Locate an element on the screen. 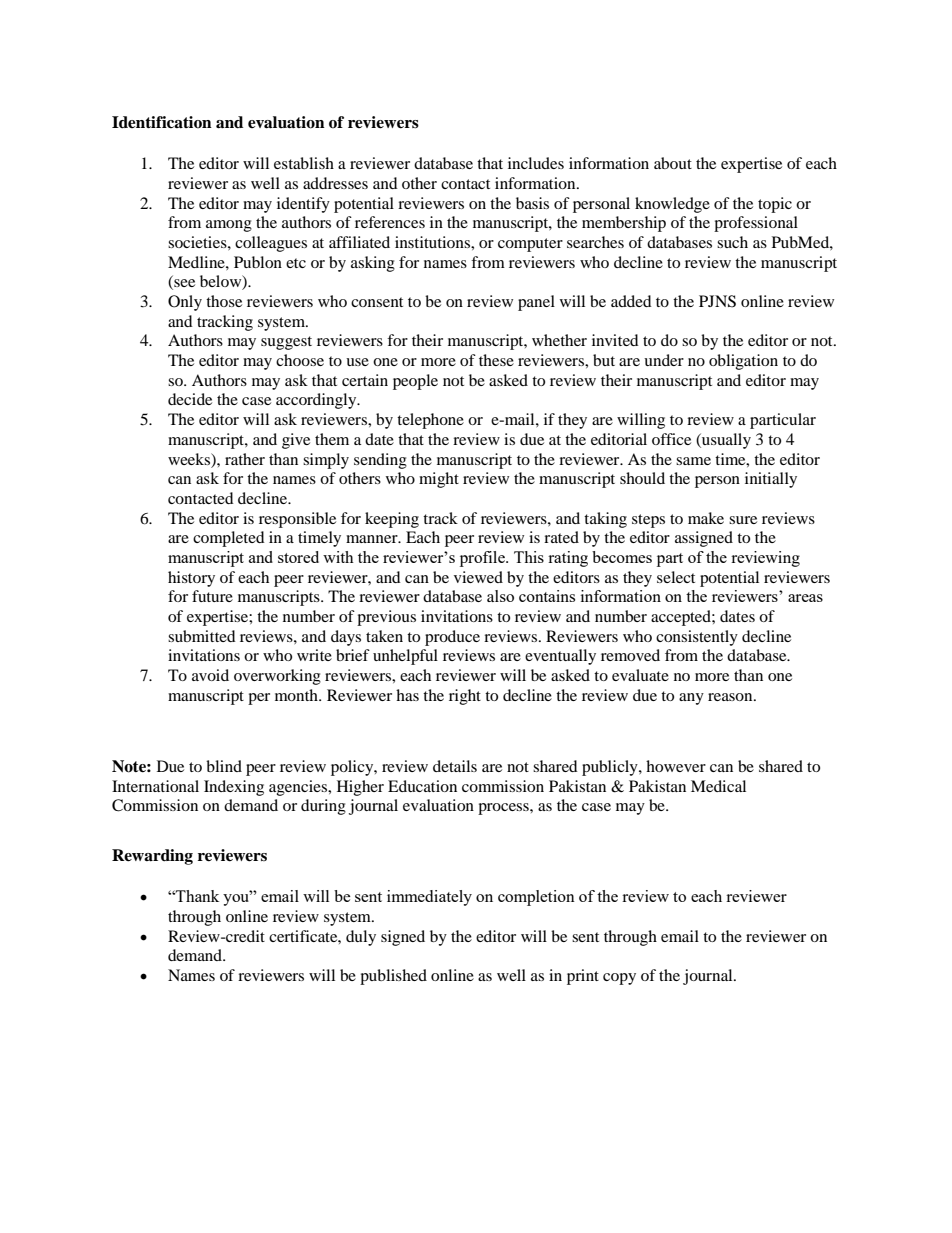 The height and width of the screenshot is (1233, 952). profile is located at coordinates (483, 559).
